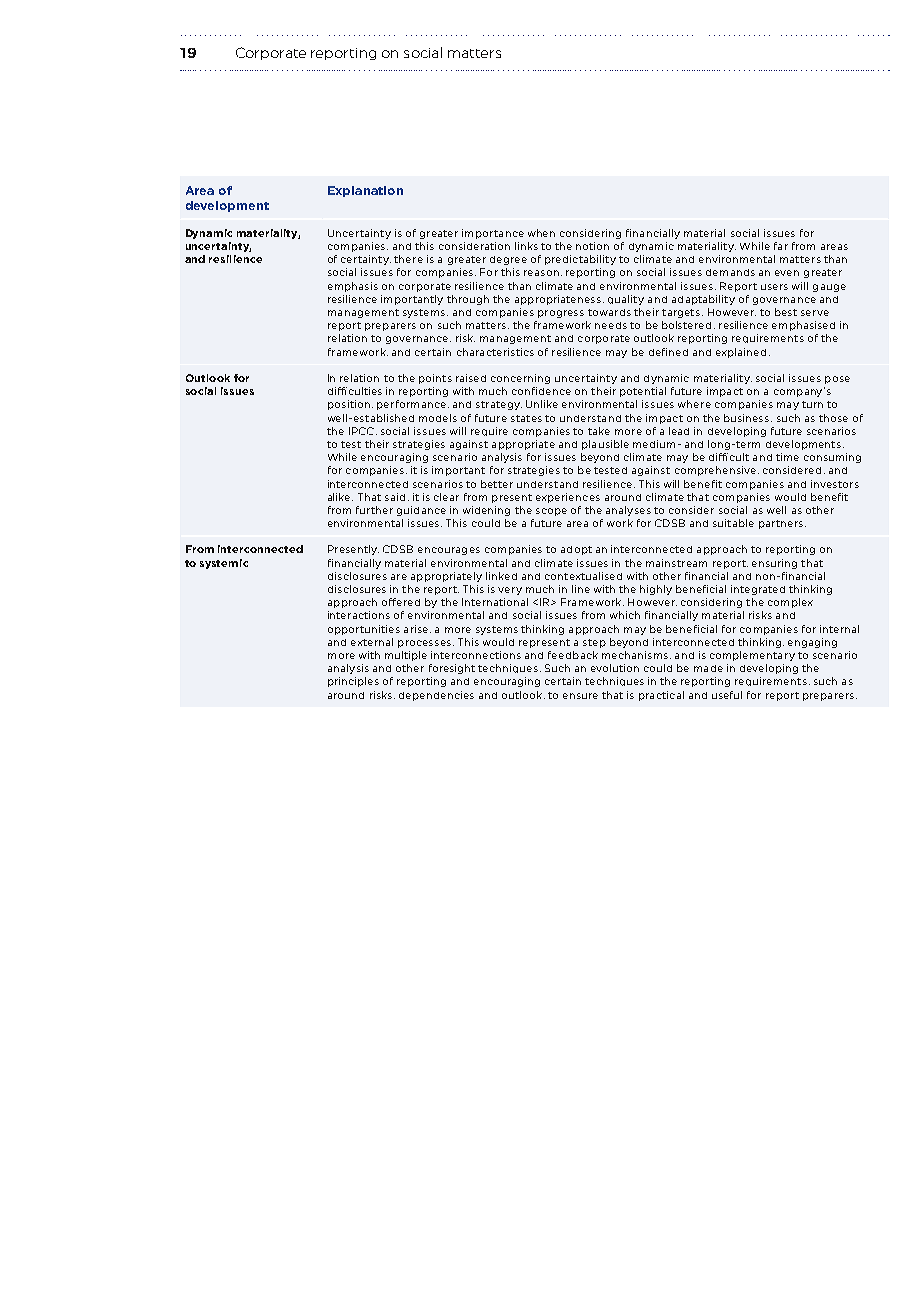  Describe the element at coordinates (353, 682) in the image. I see `principles` at that location.
